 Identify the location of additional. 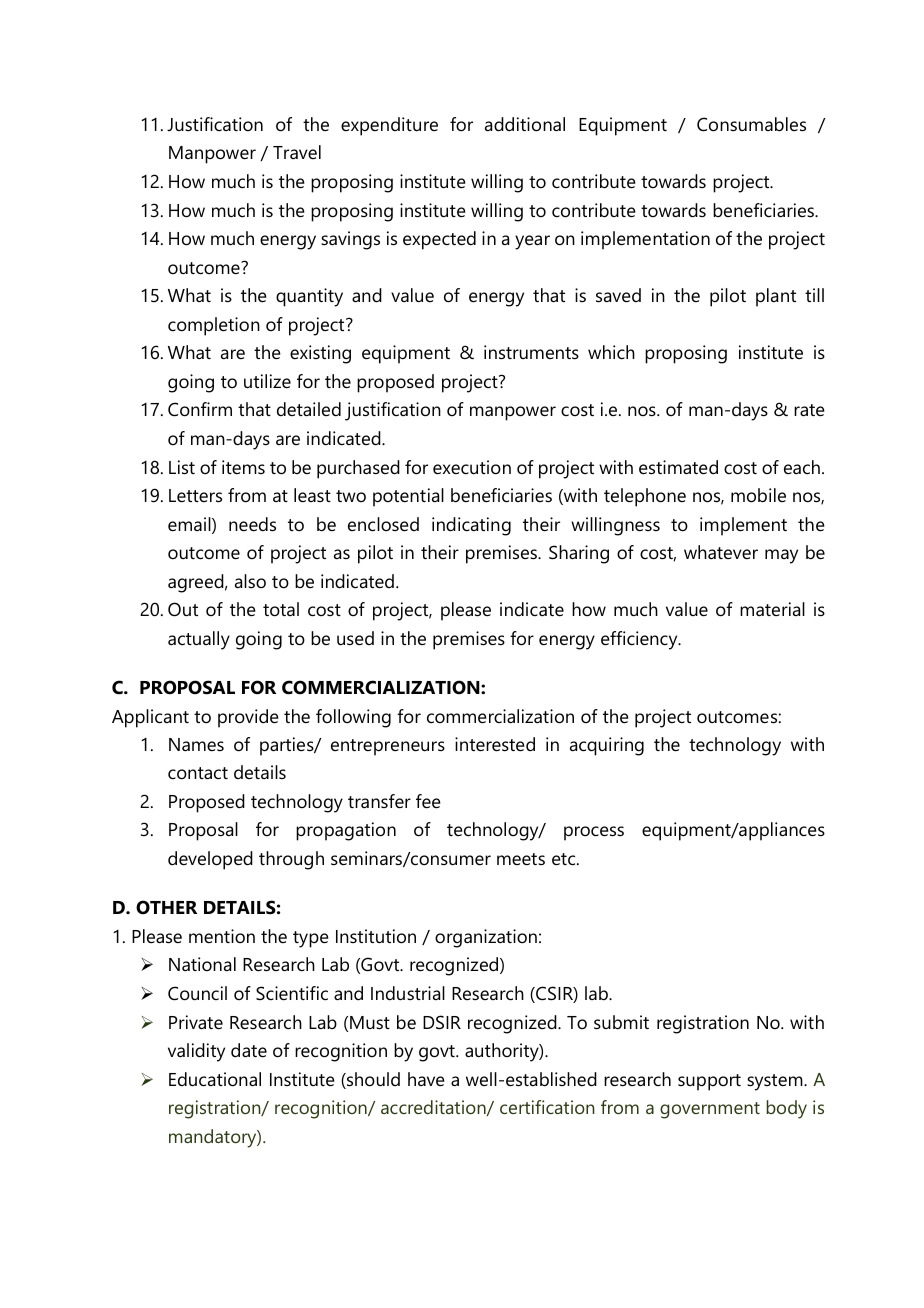
(525, 124).
